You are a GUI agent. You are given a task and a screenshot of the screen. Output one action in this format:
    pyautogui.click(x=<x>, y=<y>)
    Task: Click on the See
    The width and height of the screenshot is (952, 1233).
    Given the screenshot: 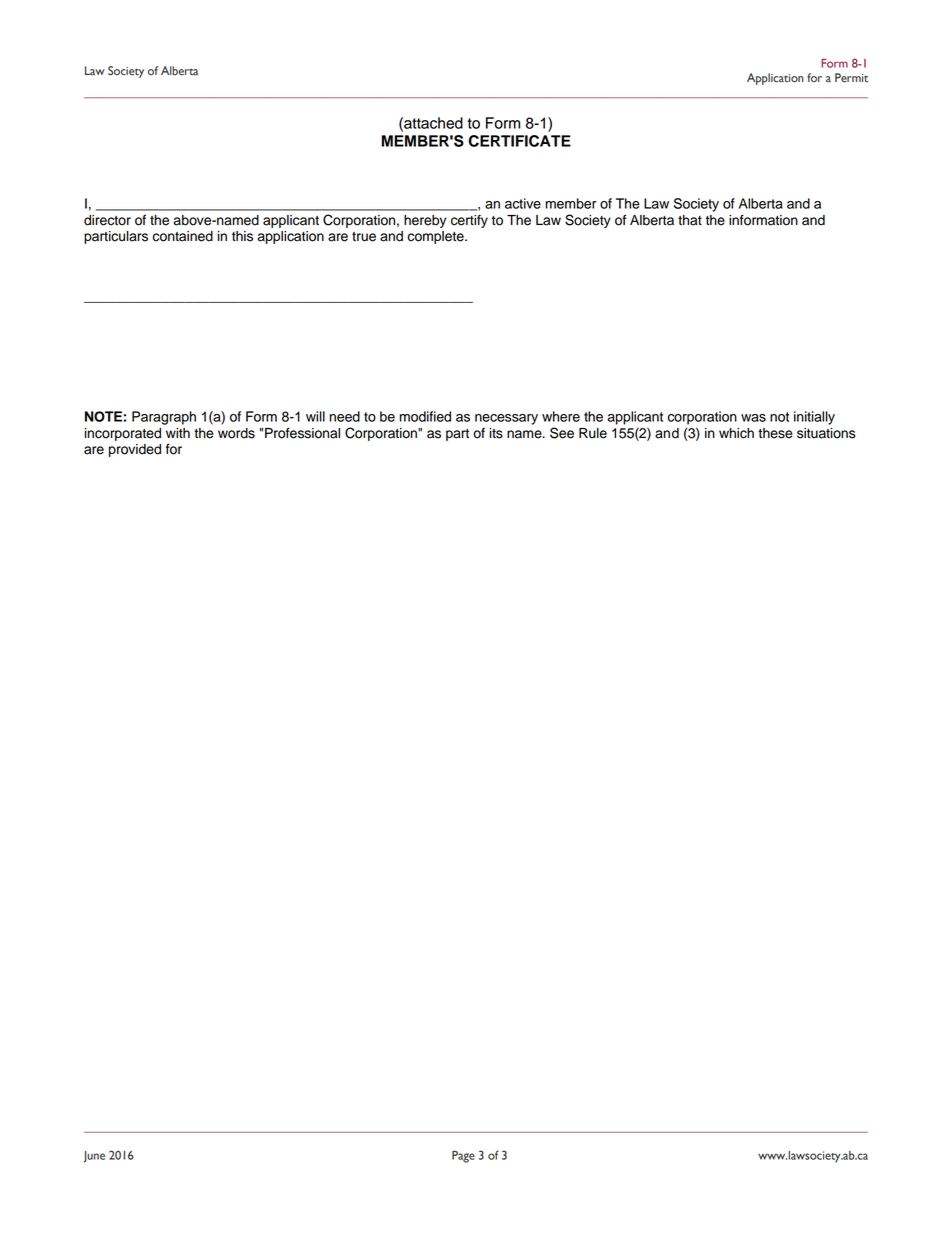 What is the action you would take?
    pyautogui.click(x=562, y=433)
